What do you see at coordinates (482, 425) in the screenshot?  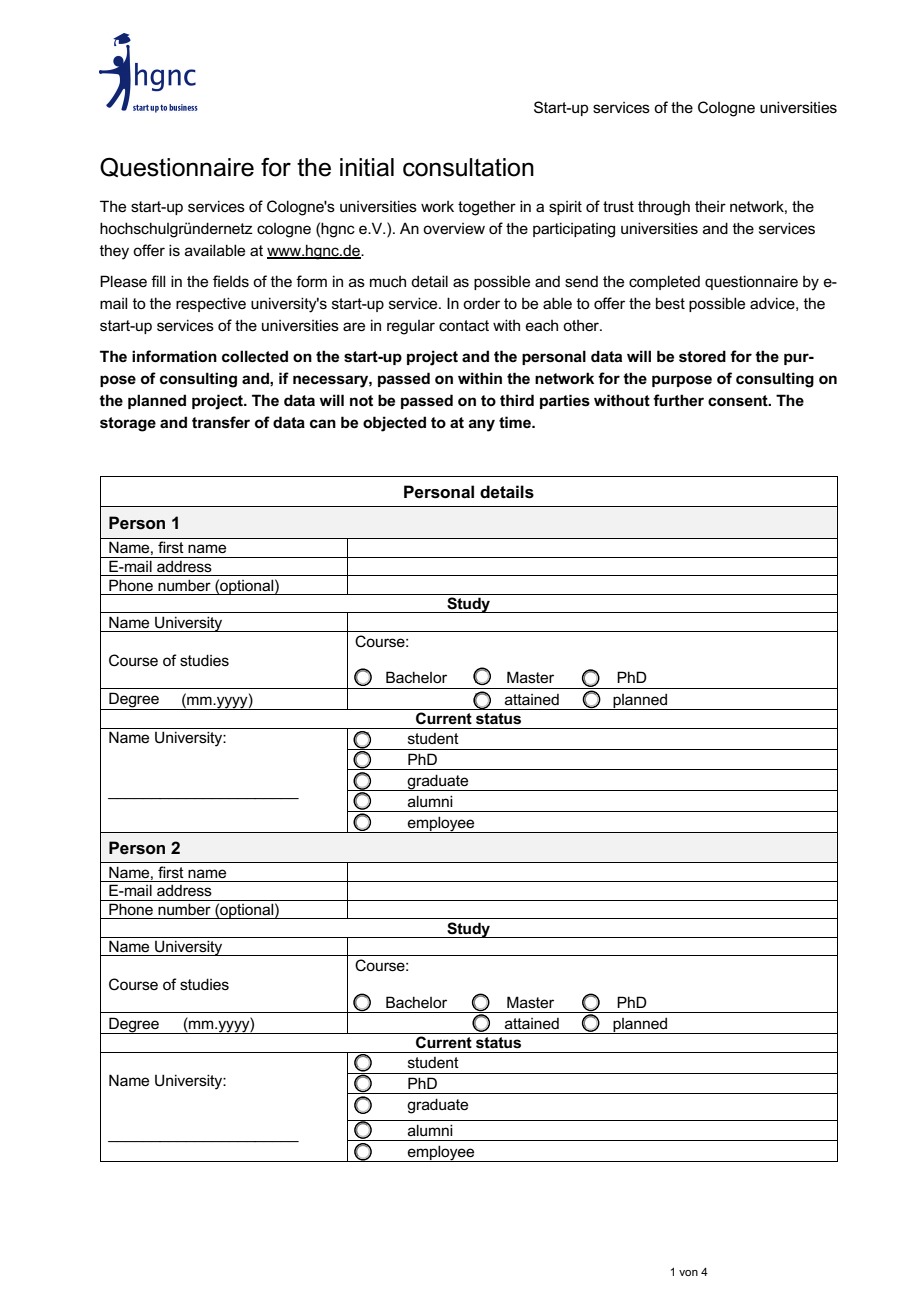 I see `any` at bounding box center [482, 425].
